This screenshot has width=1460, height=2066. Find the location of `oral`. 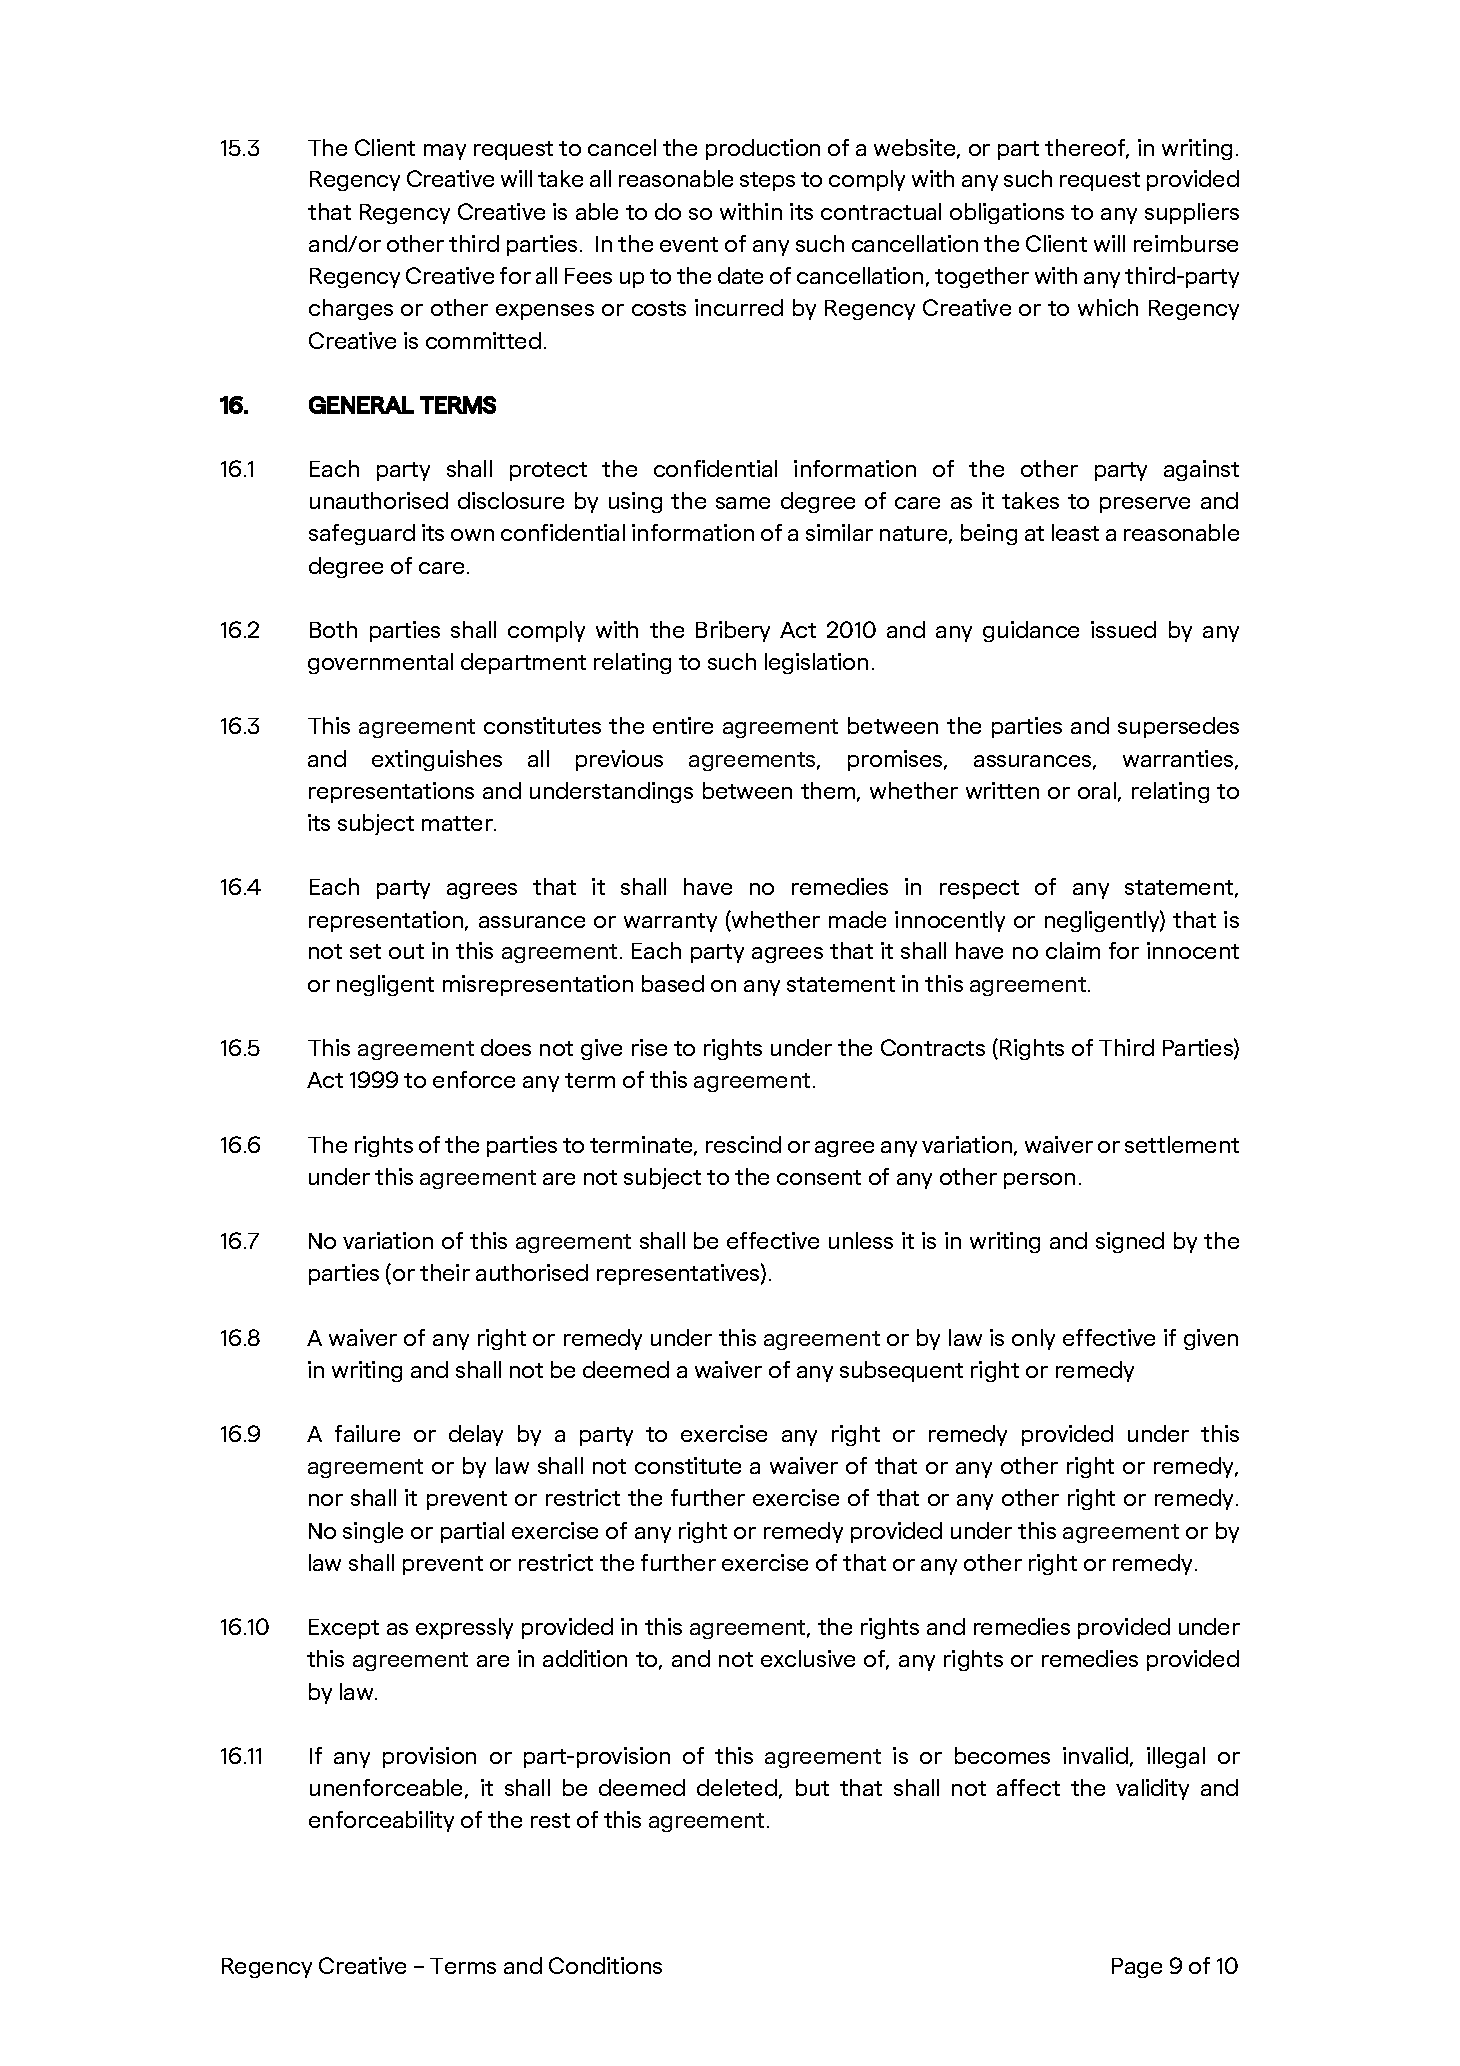

oral is located at coordinates (1097, 790).
